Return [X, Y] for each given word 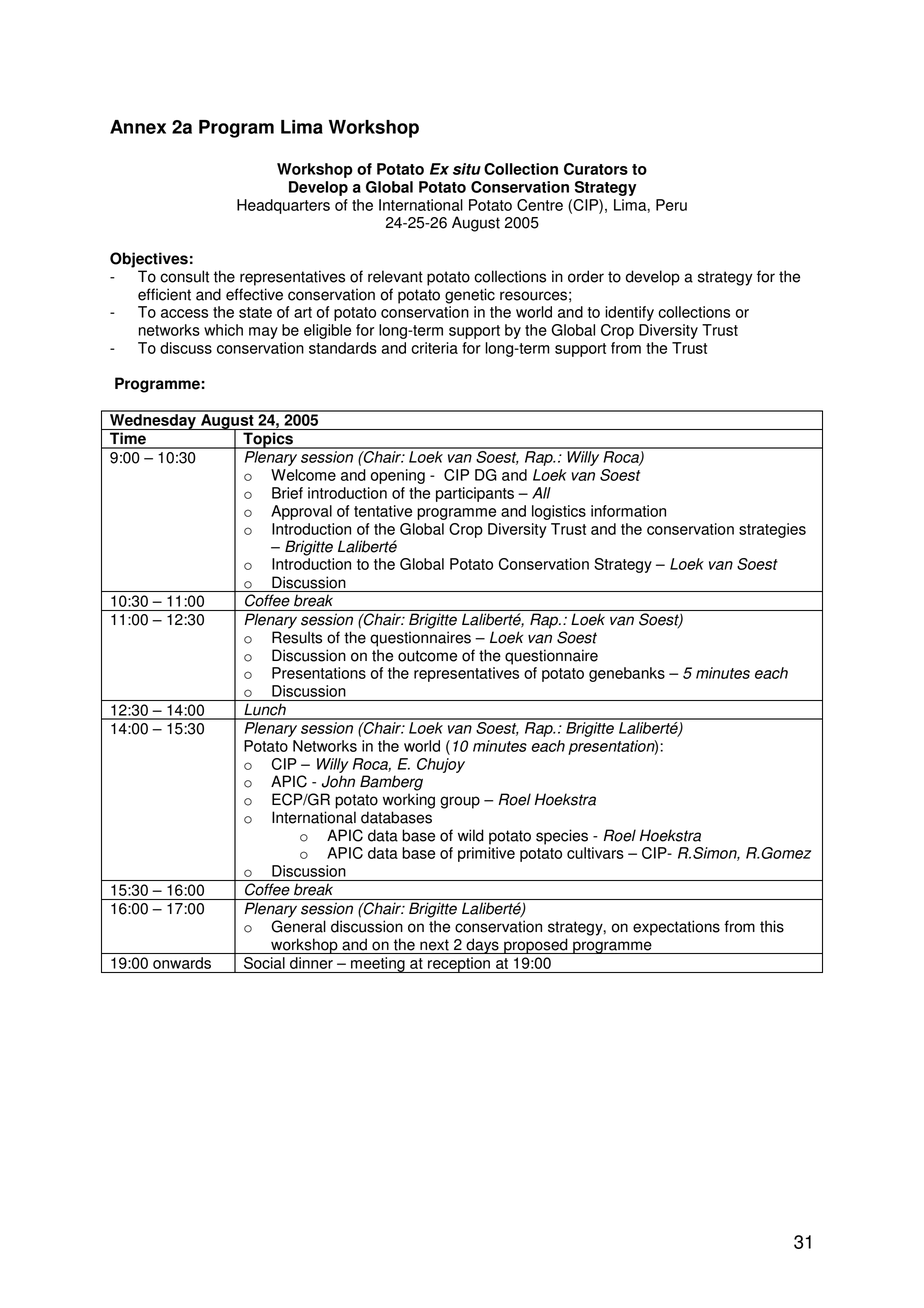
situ [467, 169]
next [434, 945]
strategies [772, 530]
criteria [434, 348]
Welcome [303, 475]
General [298, 926]
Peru [671, 205]
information [628, 511]
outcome [427, 656]
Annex [138, 127]
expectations [676, 928]
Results [297, 637]
